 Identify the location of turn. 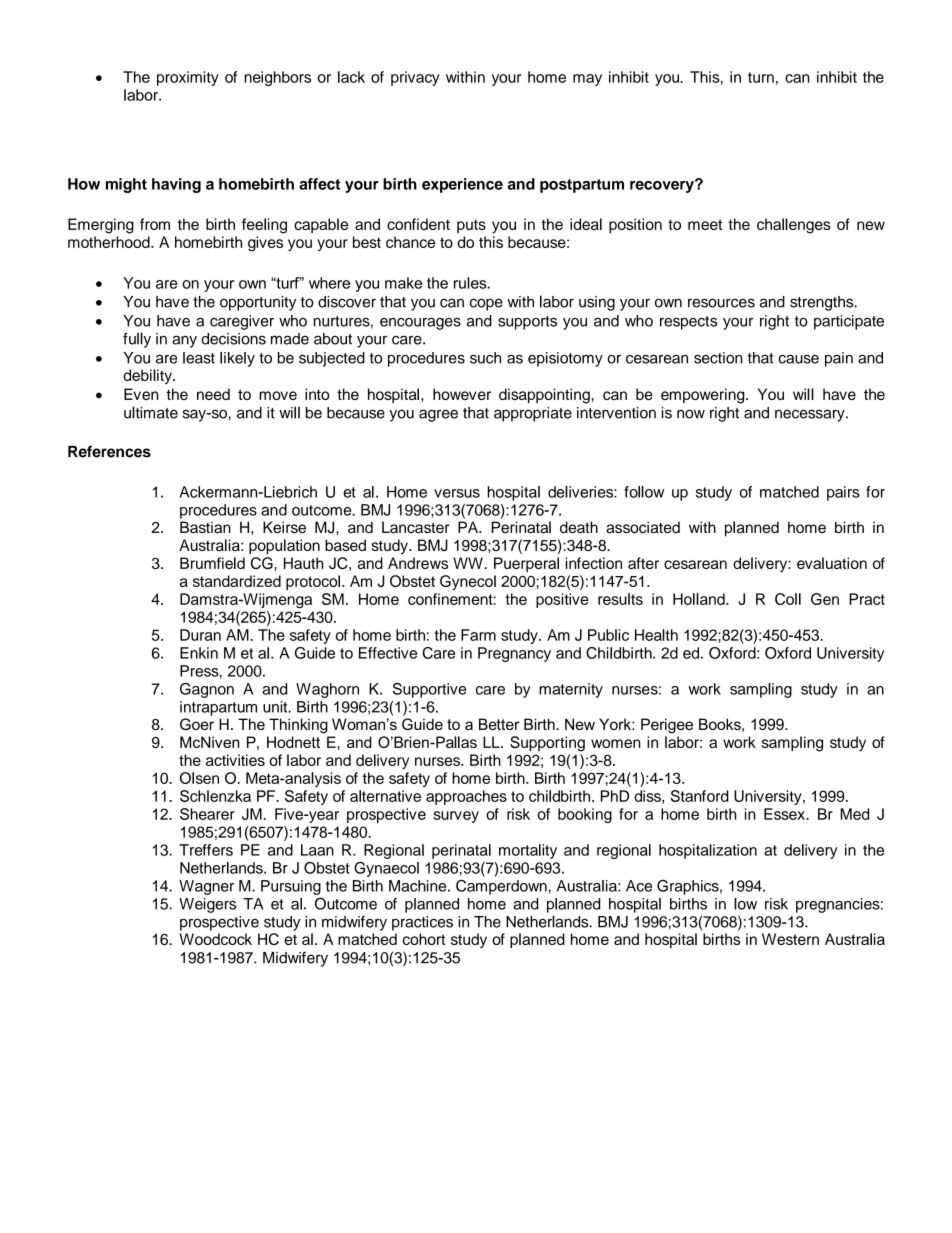
(761, 77).
